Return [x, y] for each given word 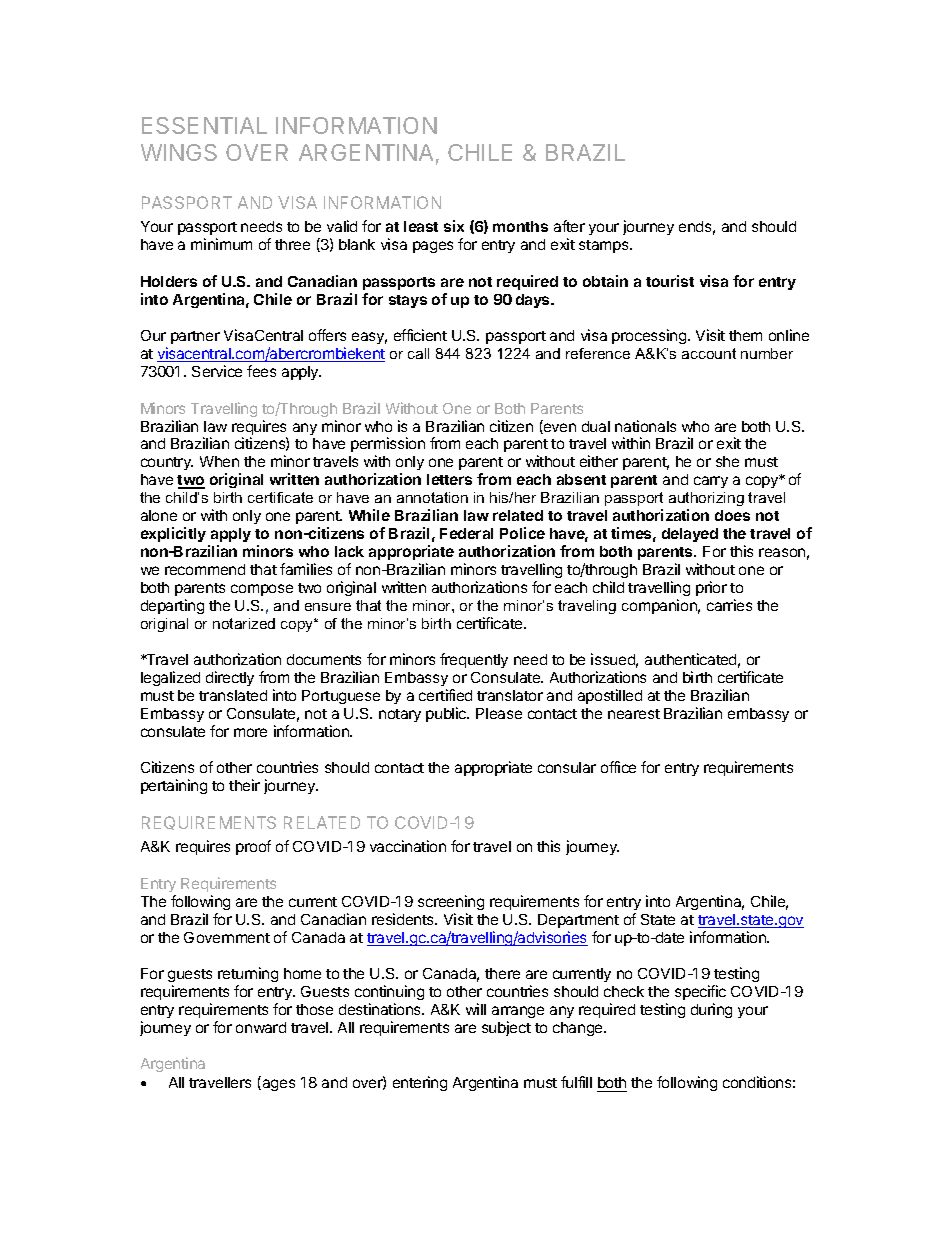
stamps [605, 246]
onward [261, 1027]
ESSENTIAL [204, 125]
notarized [244, 623]
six [454, 226]
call [418, 353]
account [709, 353]
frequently [474, 660]
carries [729, 605]
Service [217, 371]
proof [253, 847]
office [618, 767]
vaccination [408, 846]
